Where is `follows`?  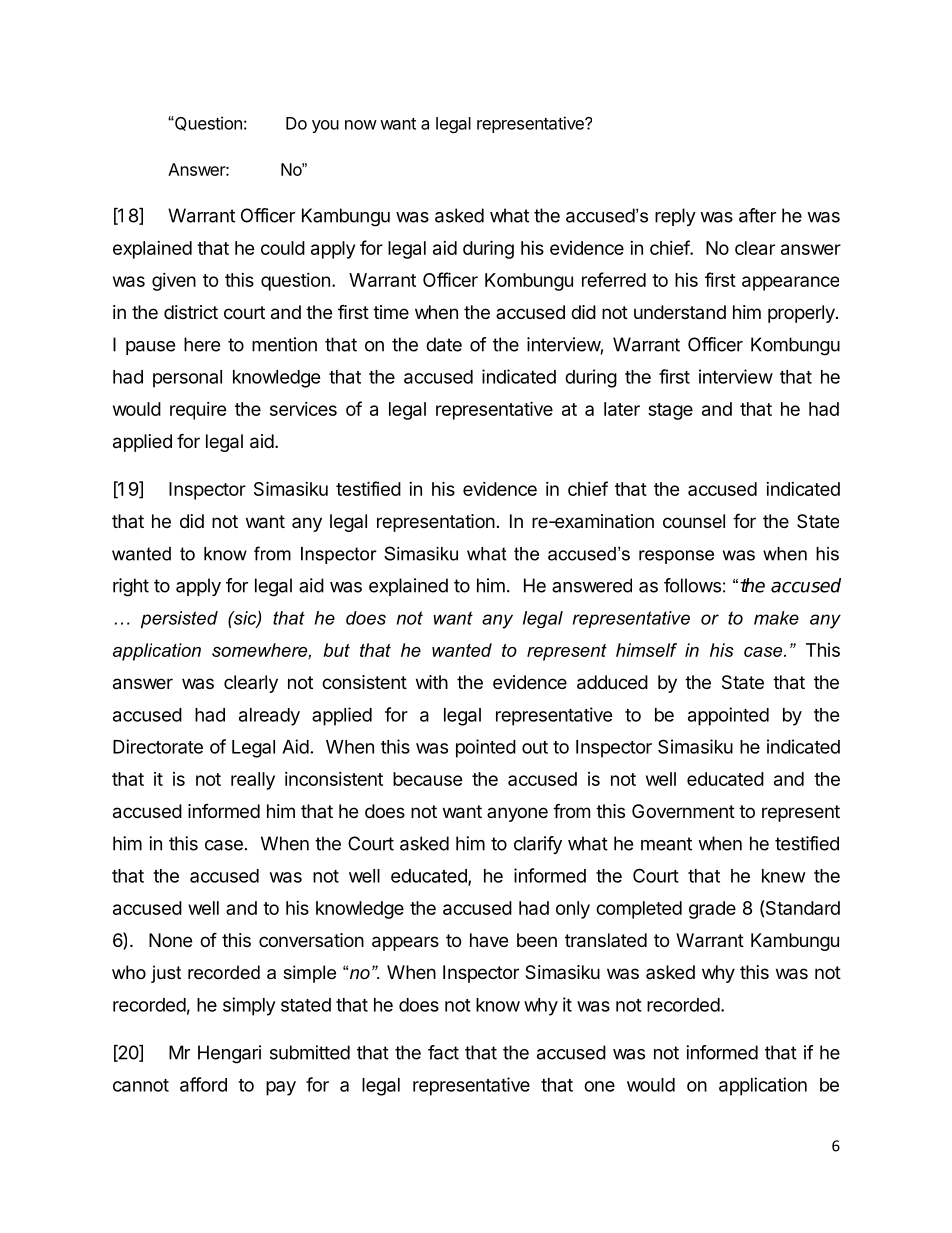 follows is located at coordinates (692, 585).
